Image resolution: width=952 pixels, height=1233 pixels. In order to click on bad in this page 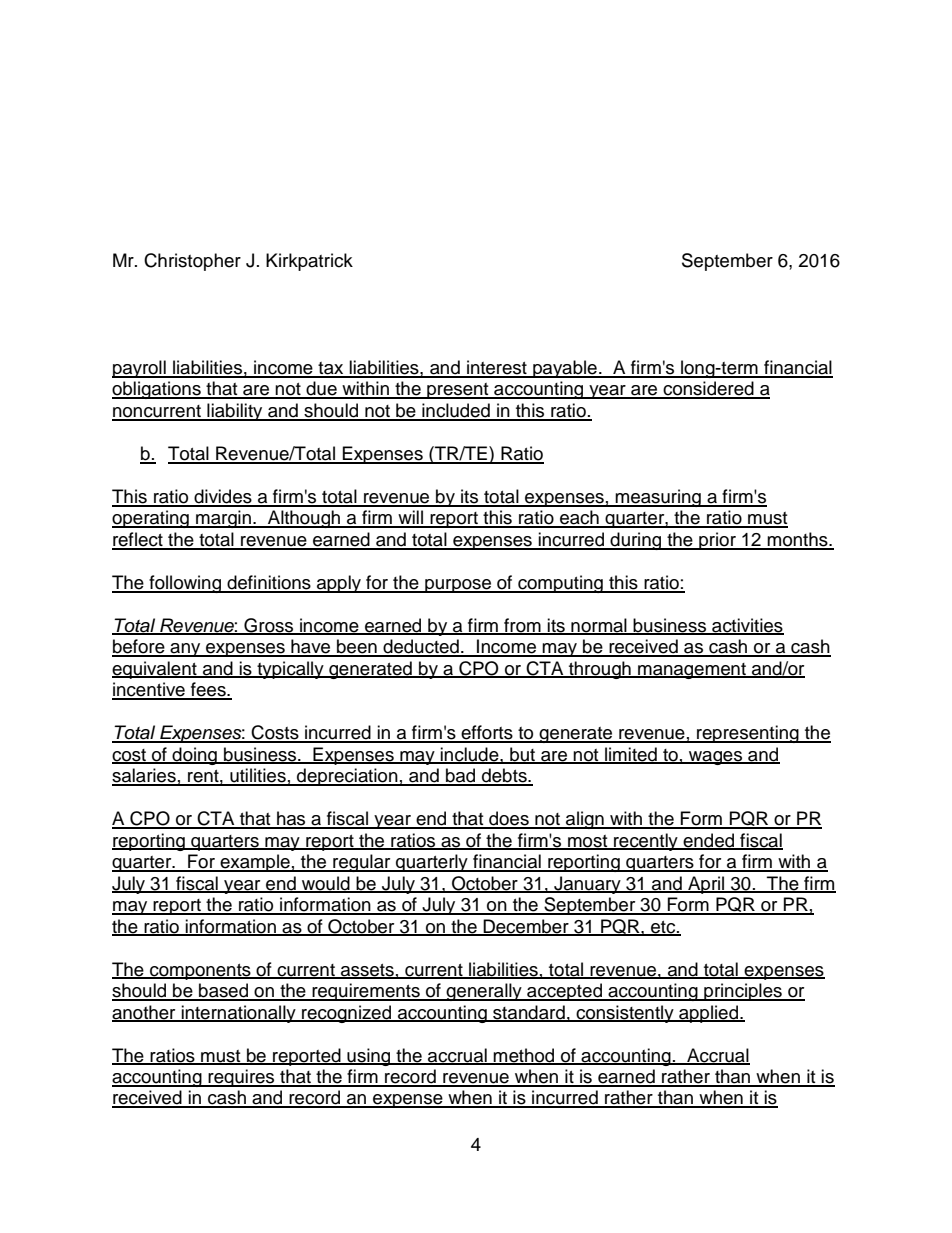, I will do `click(461, 776)`.
